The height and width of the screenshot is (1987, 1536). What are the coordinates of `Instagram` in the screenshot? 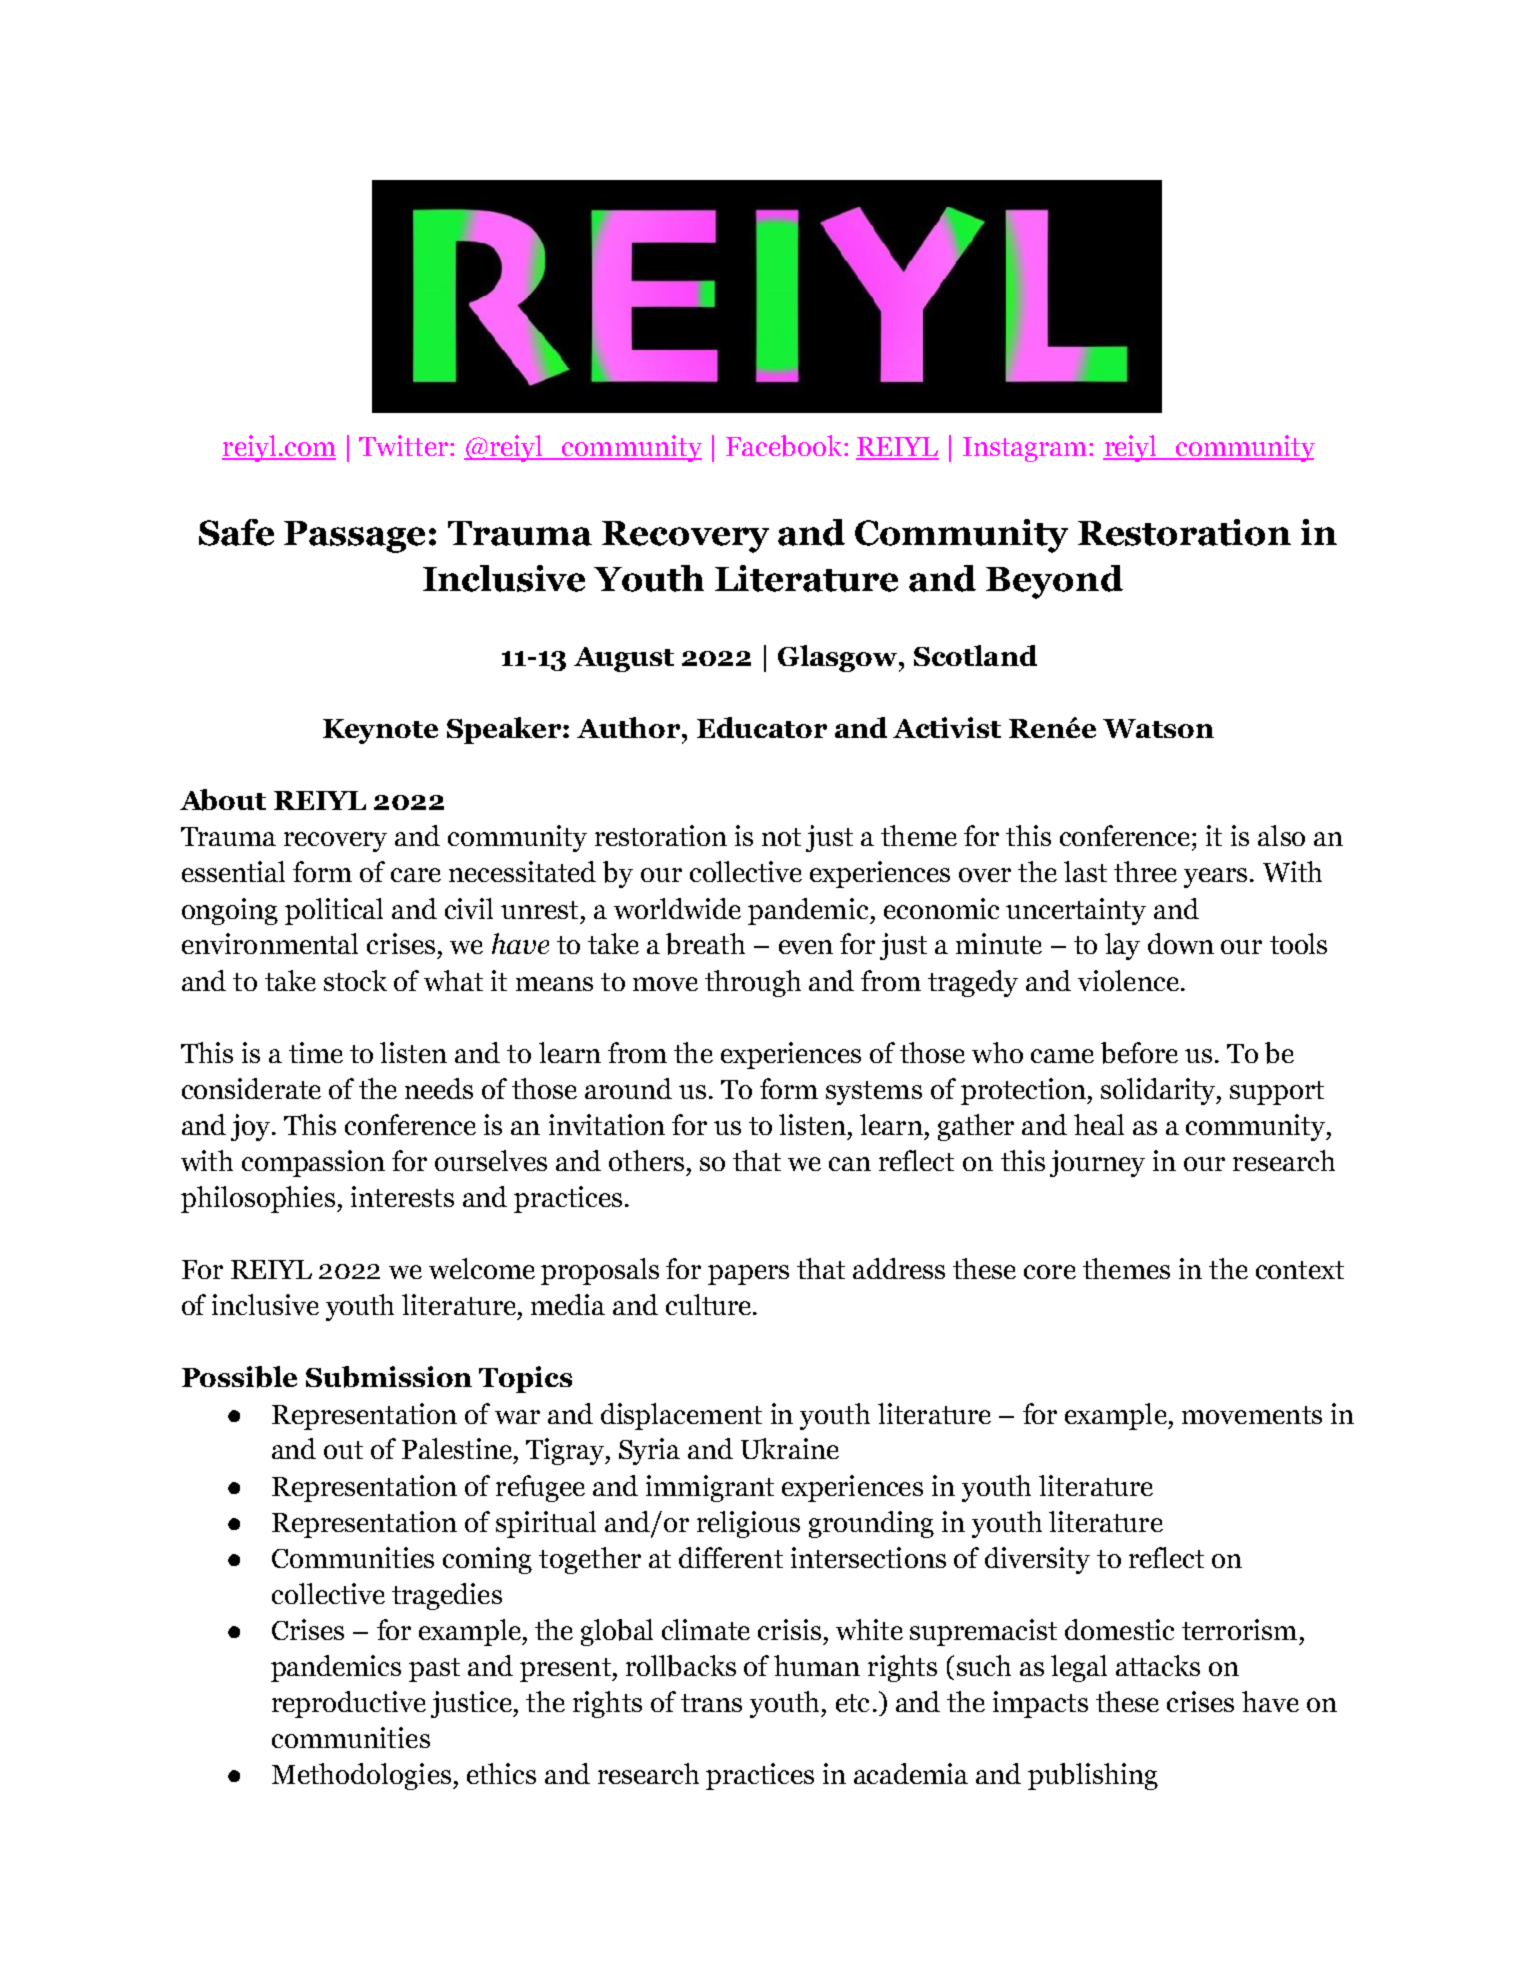 It's located at (1025, 449).
